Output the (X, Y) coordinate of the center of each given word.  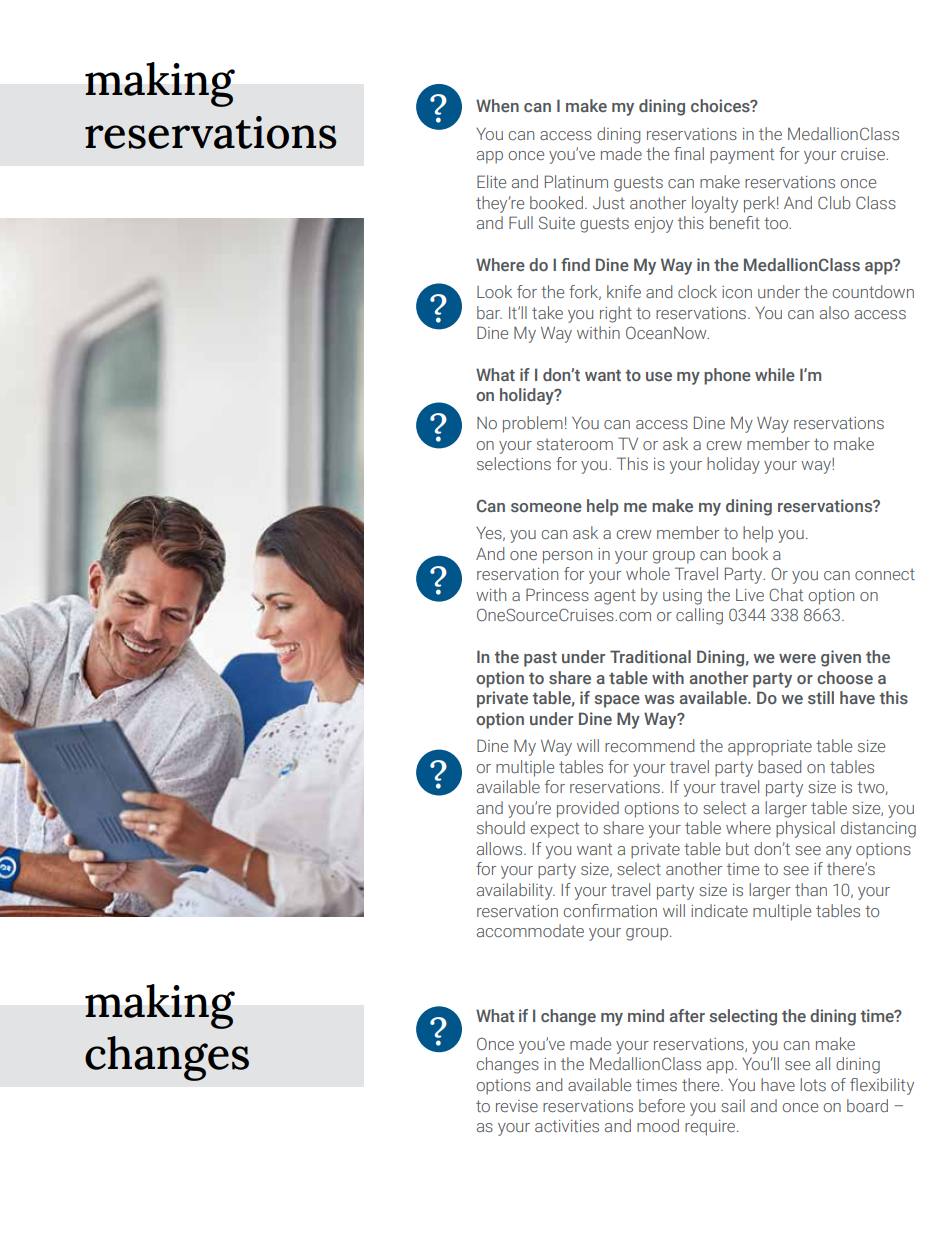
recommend (649, 745)
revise (517, 1106)
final (689, 153)
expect (554, 830)
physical (805, 829)
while (775, 374)
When (497, 105)
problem (533, 424)
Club (834, 202)
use (659, 376)
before (662, 1105)
